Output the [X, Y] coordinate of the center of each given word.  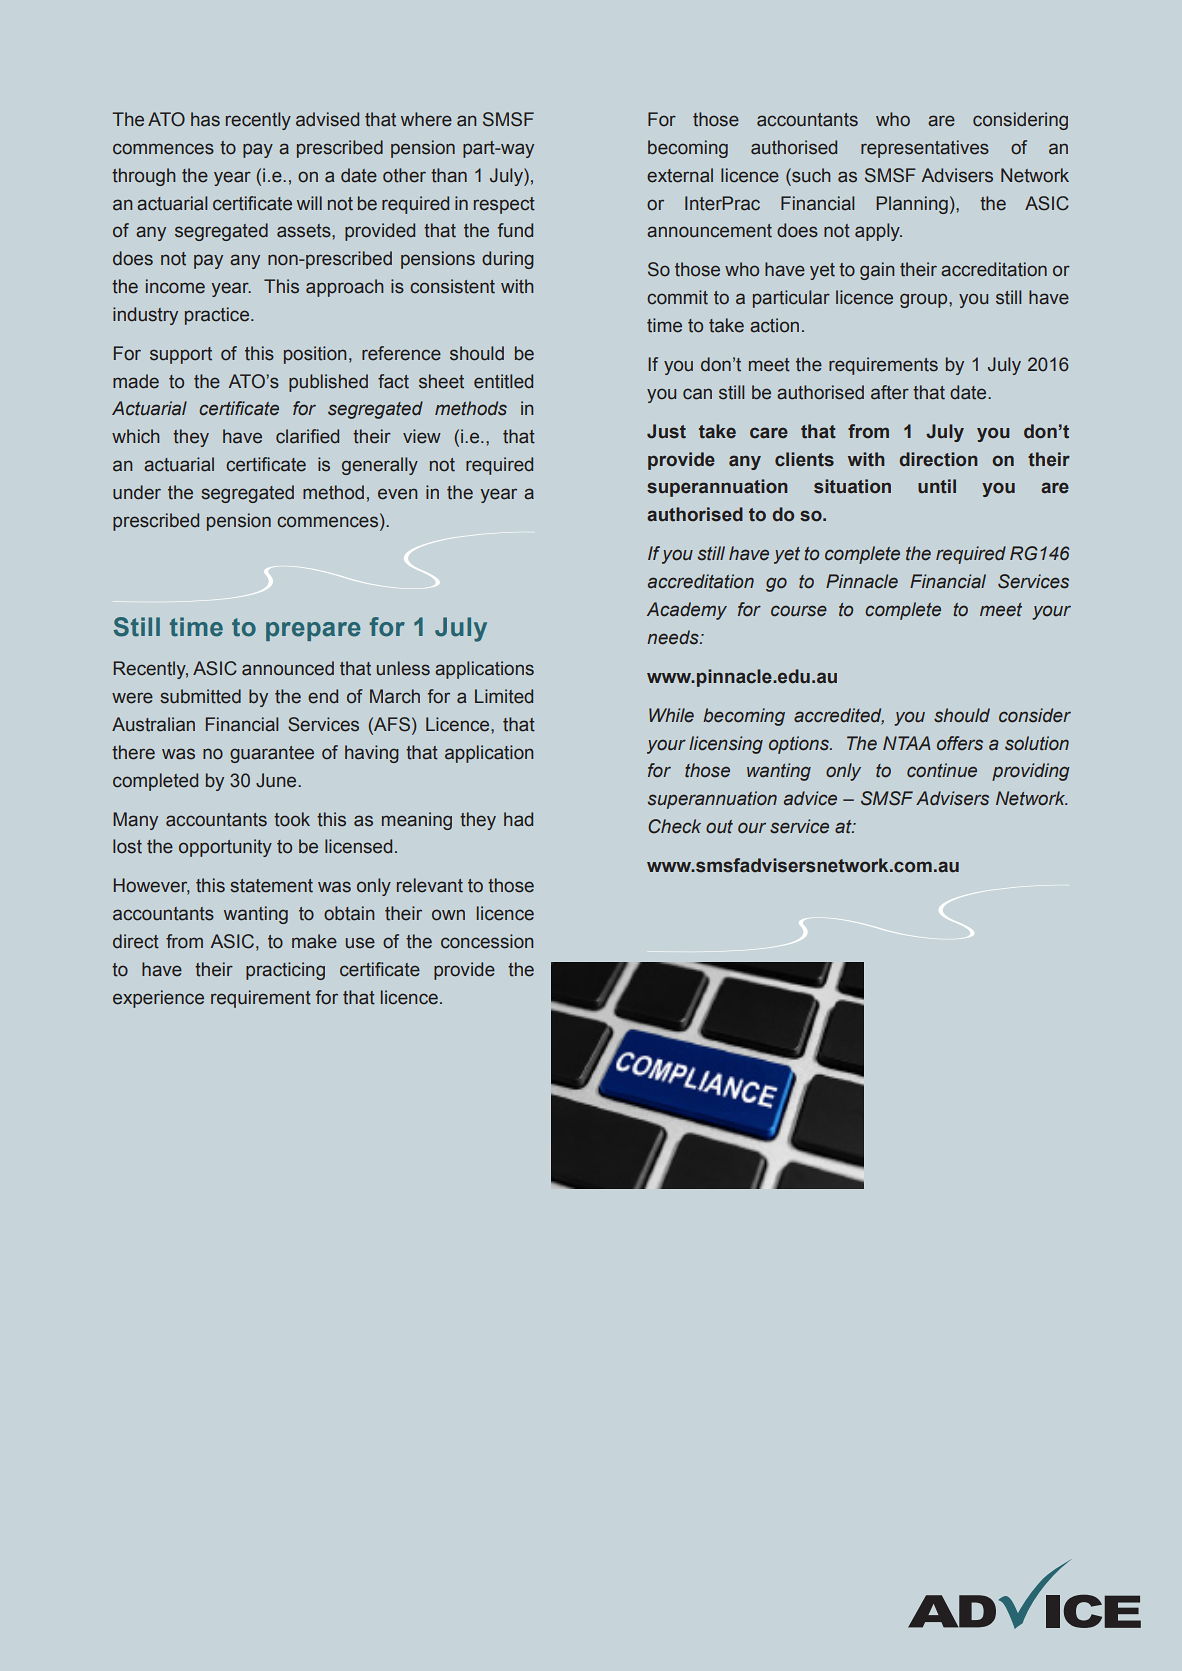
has [205, 119]
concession [487, 941]
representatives [925, 149]
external [680, 175]
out [719, 827]
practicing [285, 971]
